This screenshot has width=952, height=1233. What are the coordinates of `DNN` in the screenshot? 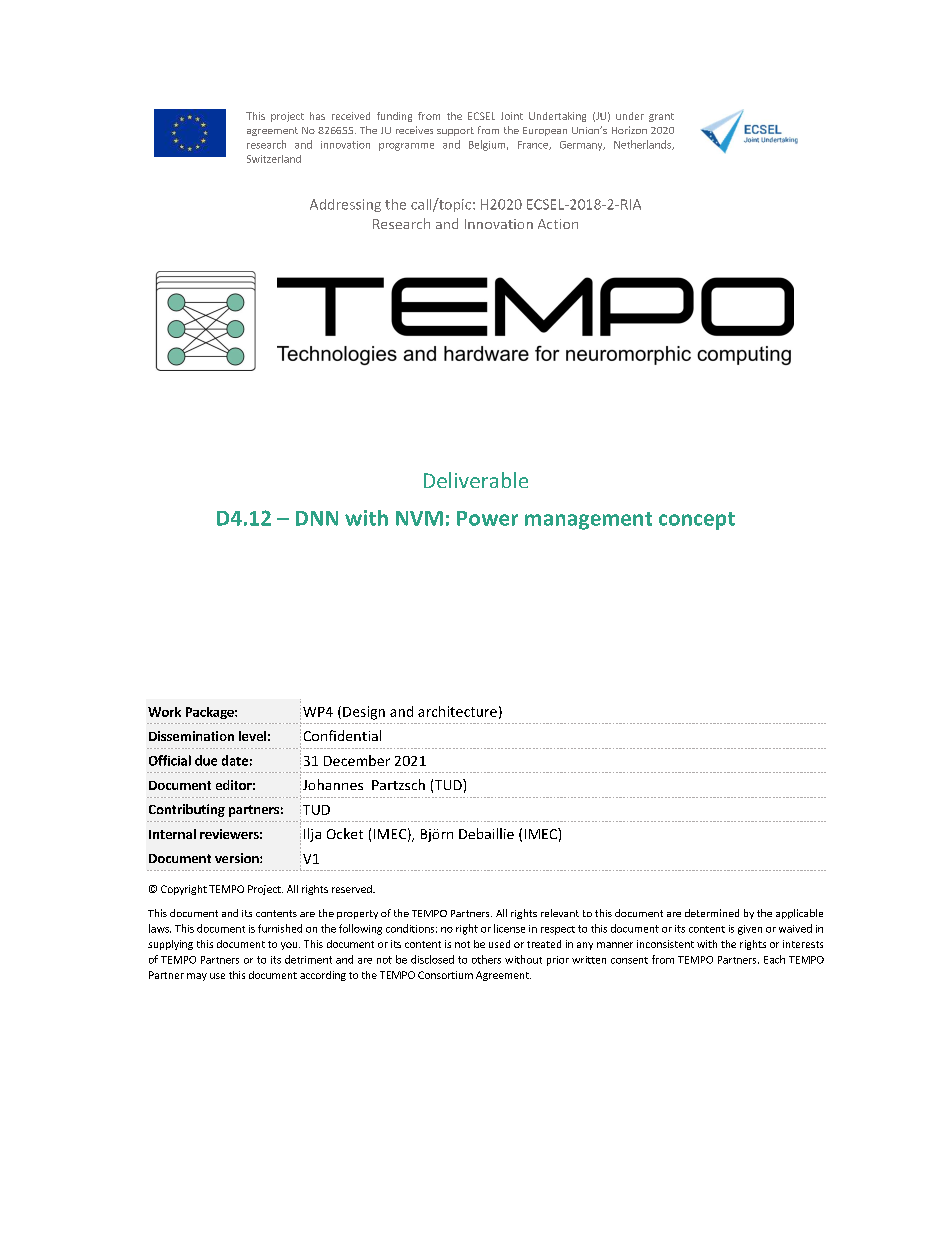 It's located at (317, 518).
